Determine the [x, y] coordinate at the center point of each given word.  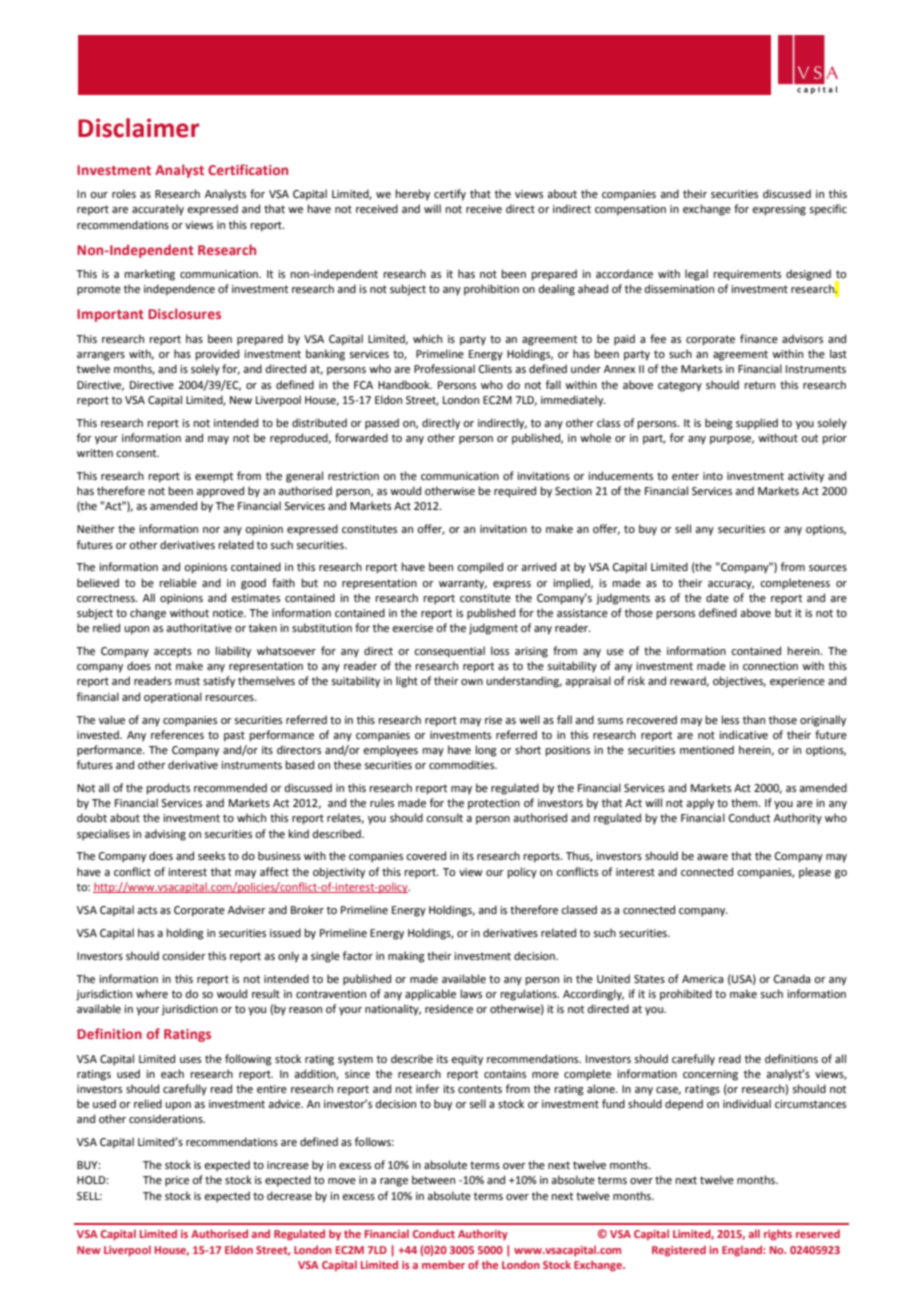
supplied [757, 424]
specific [828, 210]
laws [471, 993]
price [177, 1181]
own [472, 682]
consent [137, 453]
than [754, 719]
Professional [444, 368]
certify [450, 195]
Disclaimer [138, 128]
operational [173, 698]
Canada [792, 978]
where [152, 993]
